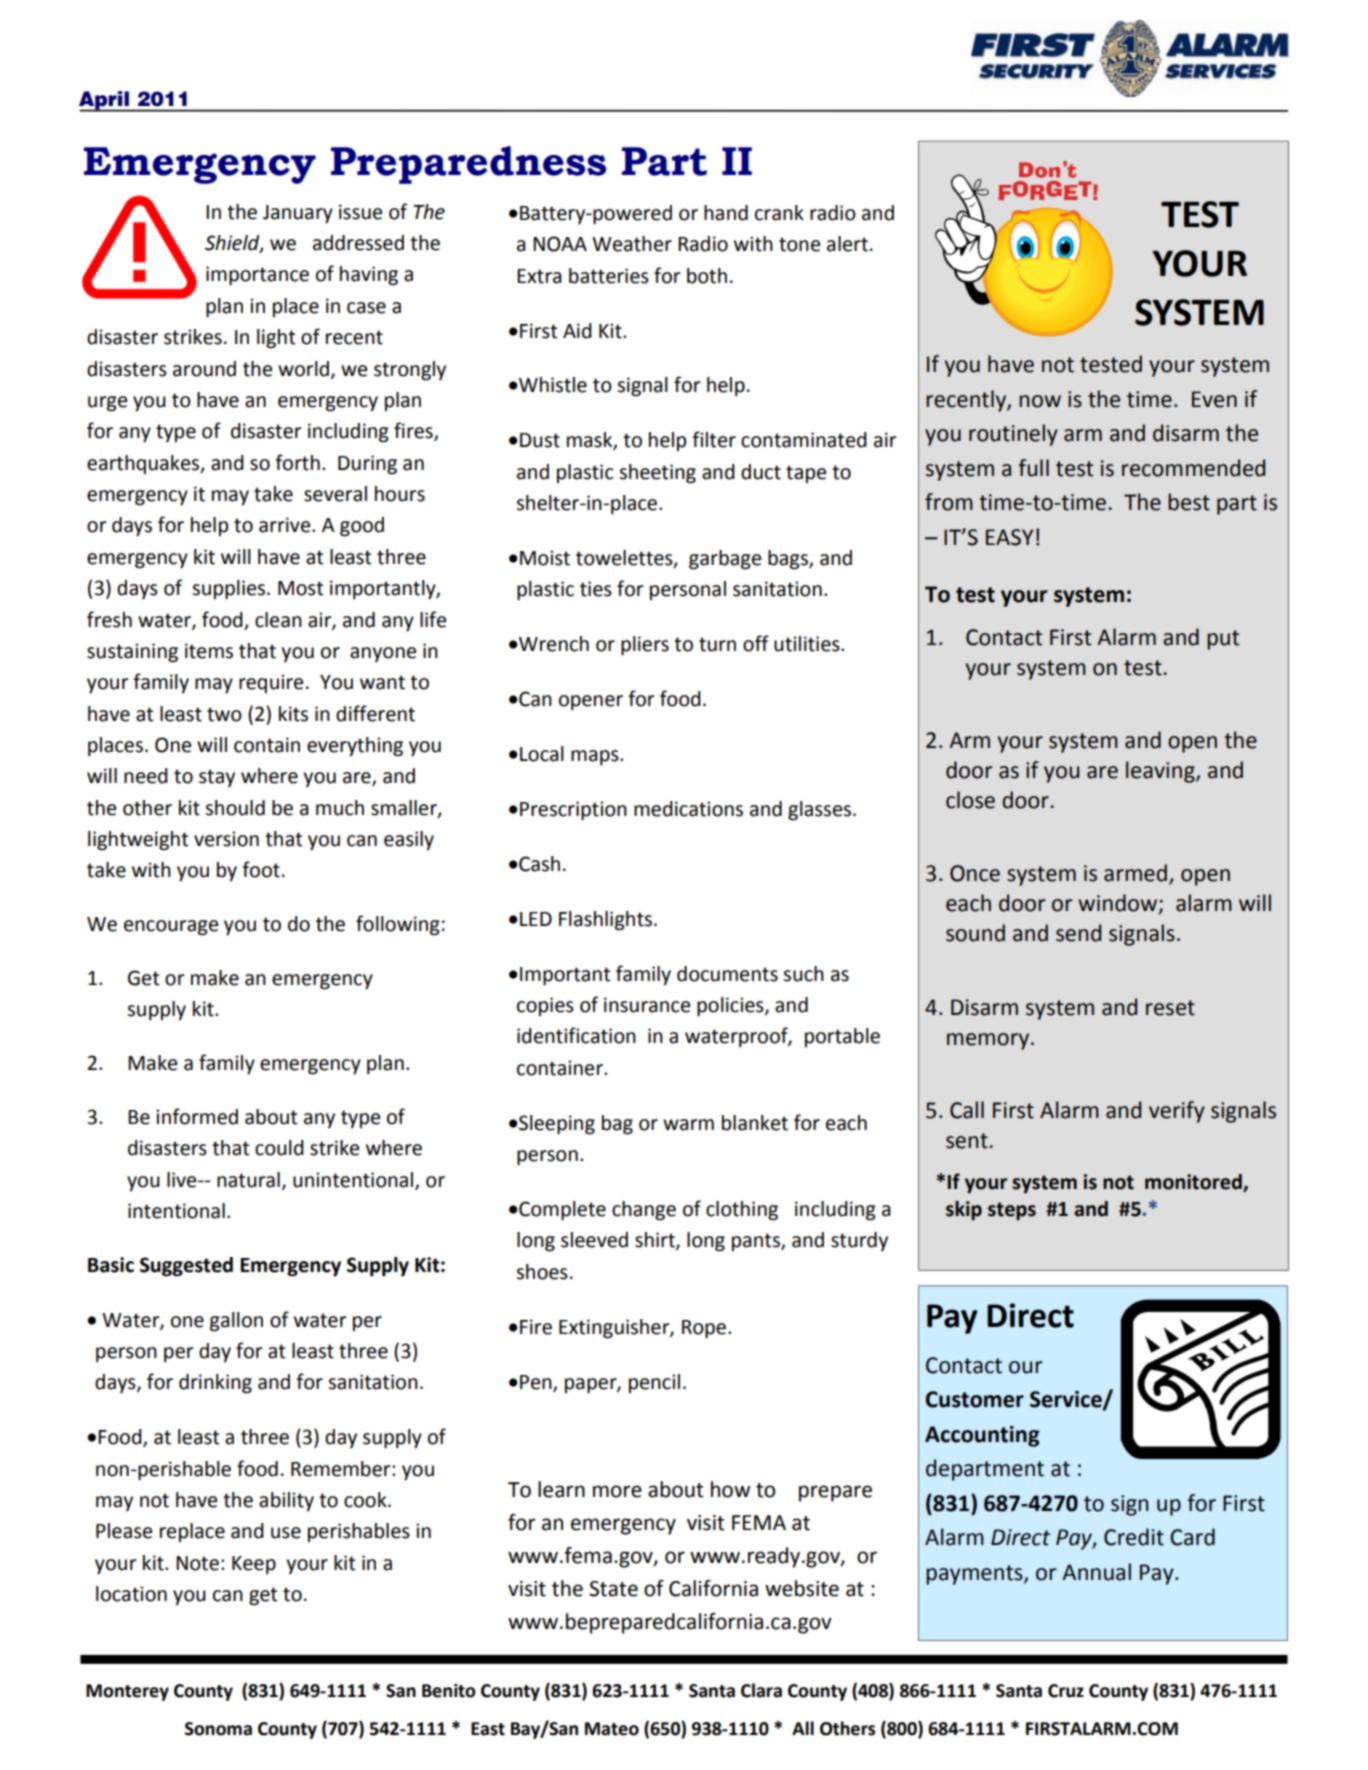  What do you see at coordinates (847, 244) in the screenshot?
I see `alert` at bounding box center [847, 244].
